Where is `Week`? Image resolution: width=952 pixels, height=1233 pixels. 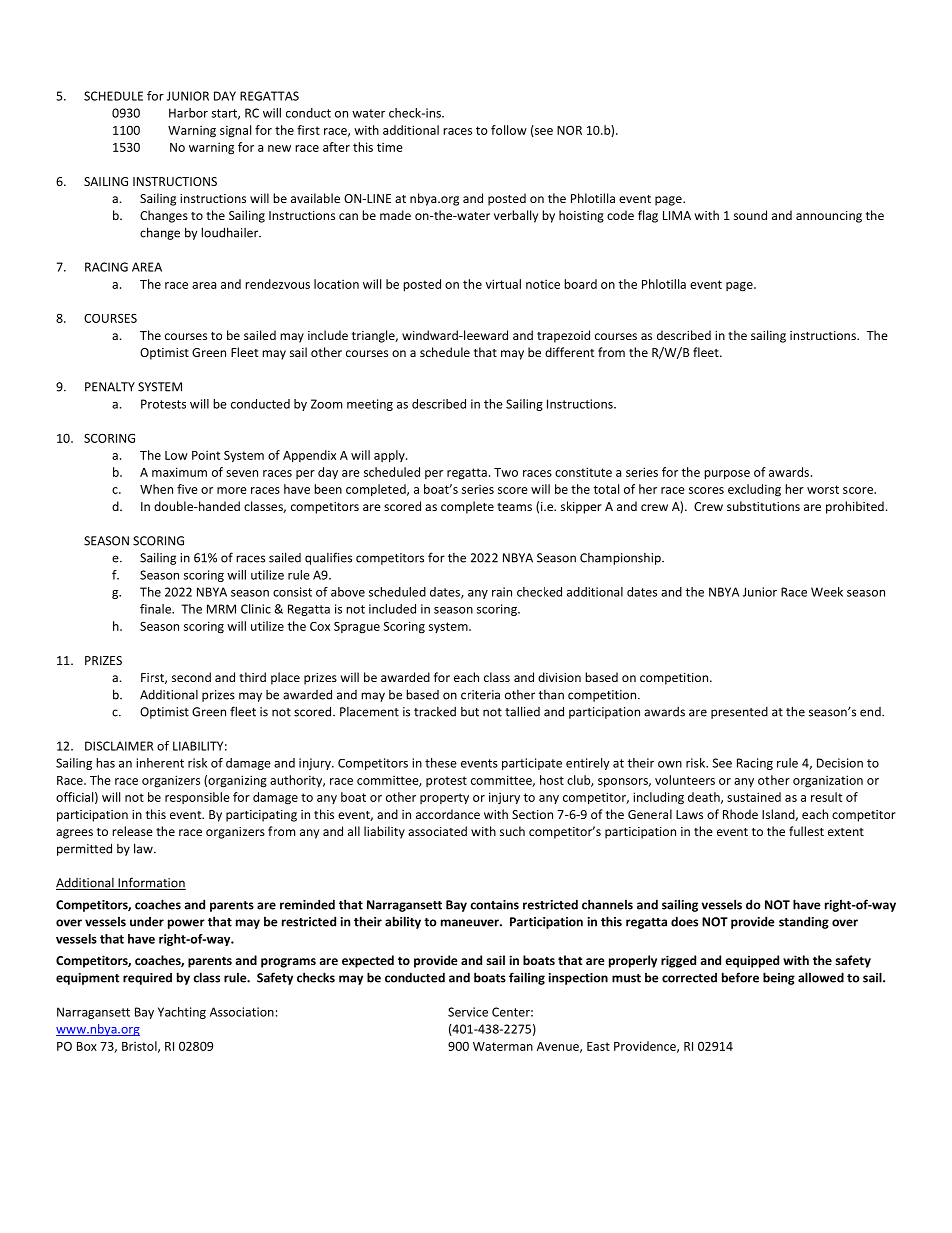
Week is located at coordinates (827, 592).
